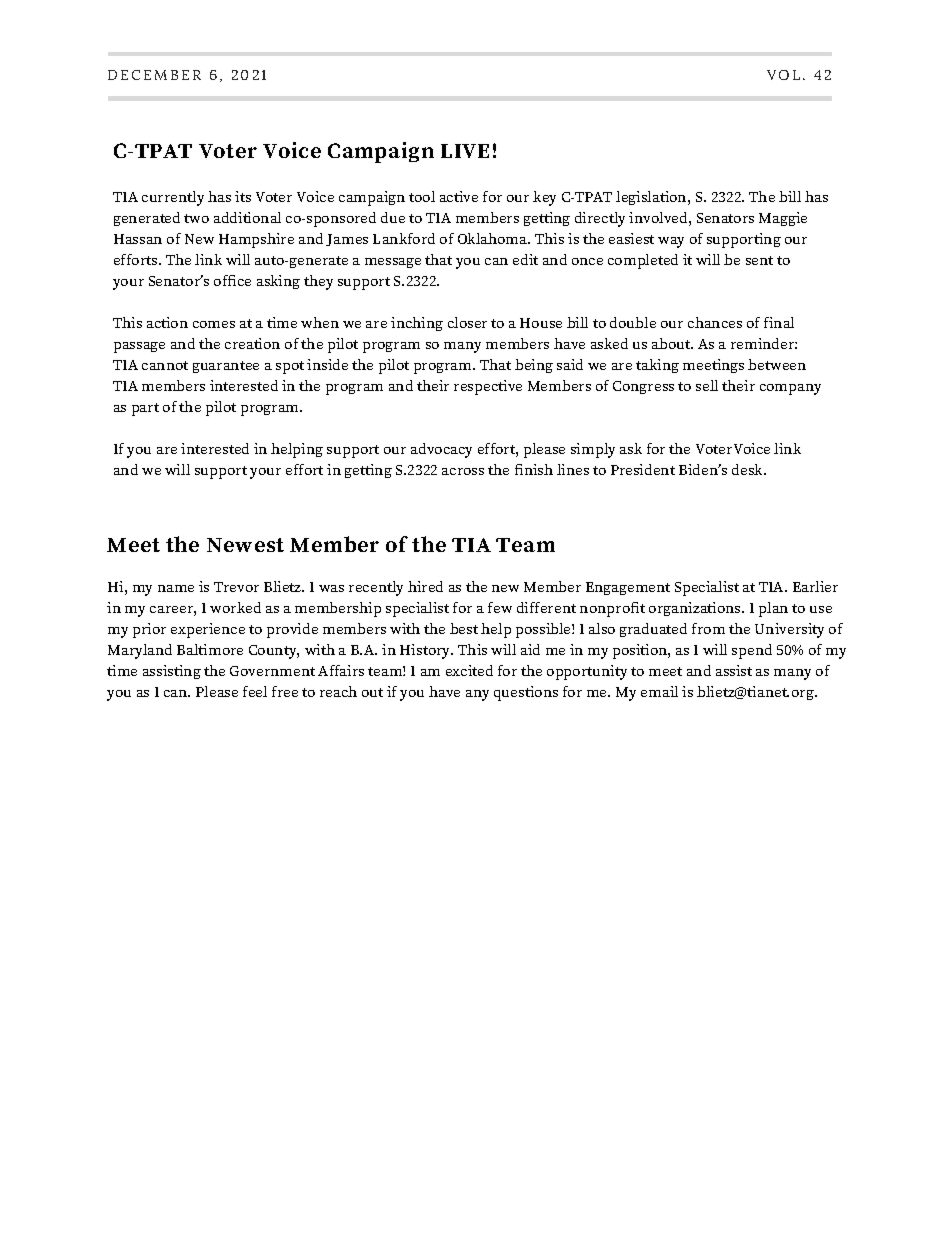 This document has width=952, height=1233. Describe the element at coordinates (245, 545) in the document. I see `Newest` at that location.
